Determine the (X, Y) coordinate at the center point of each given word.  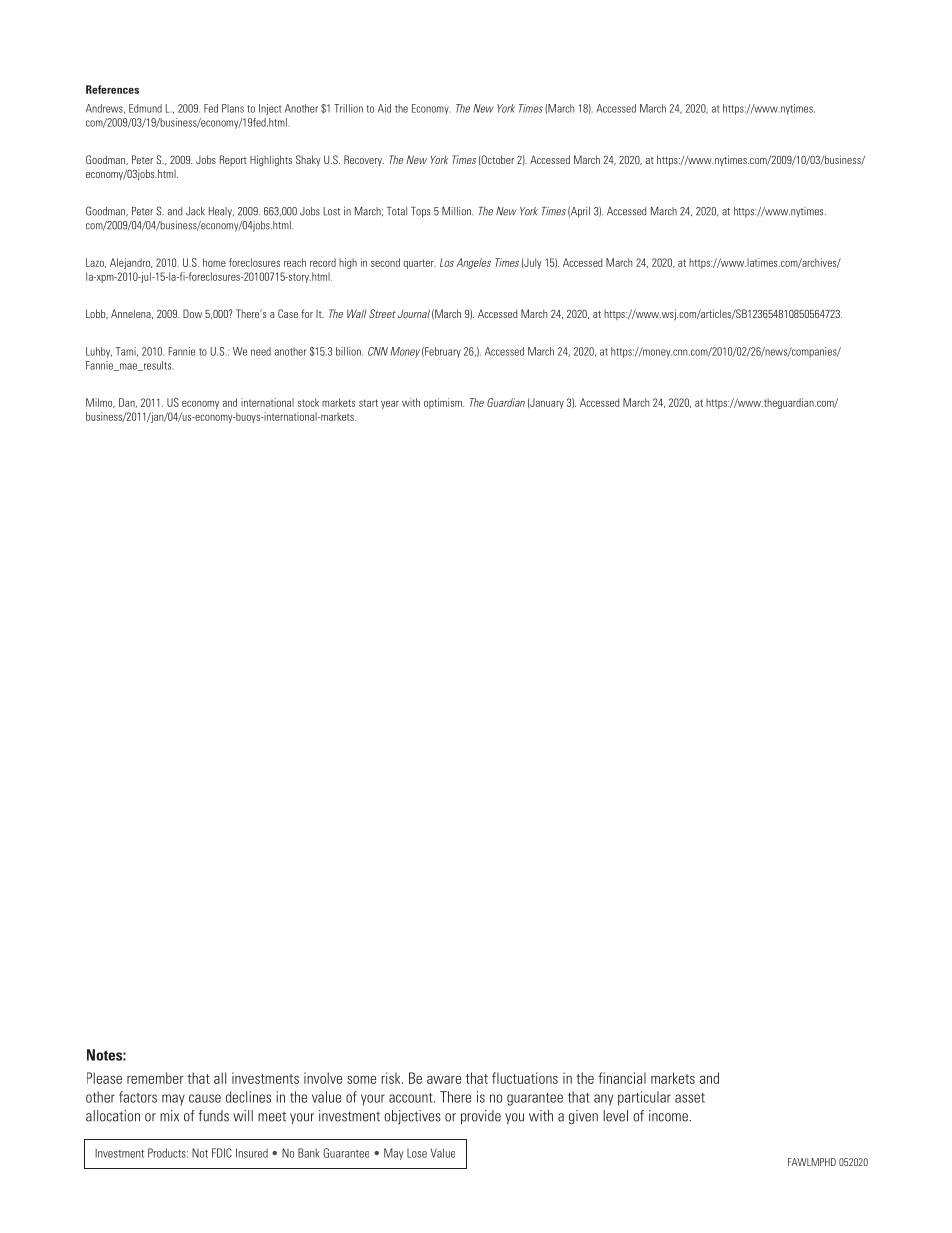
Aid (384, 108)
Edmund (145, 108)
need (261, 351)
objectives (412, 1117)
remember (155, 1078)
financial (622, 1078)
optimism (444, 403)
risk (392, 1078)
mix (169, 1115)
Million (457, 211)
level (615, 1116)
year (390, 405)
